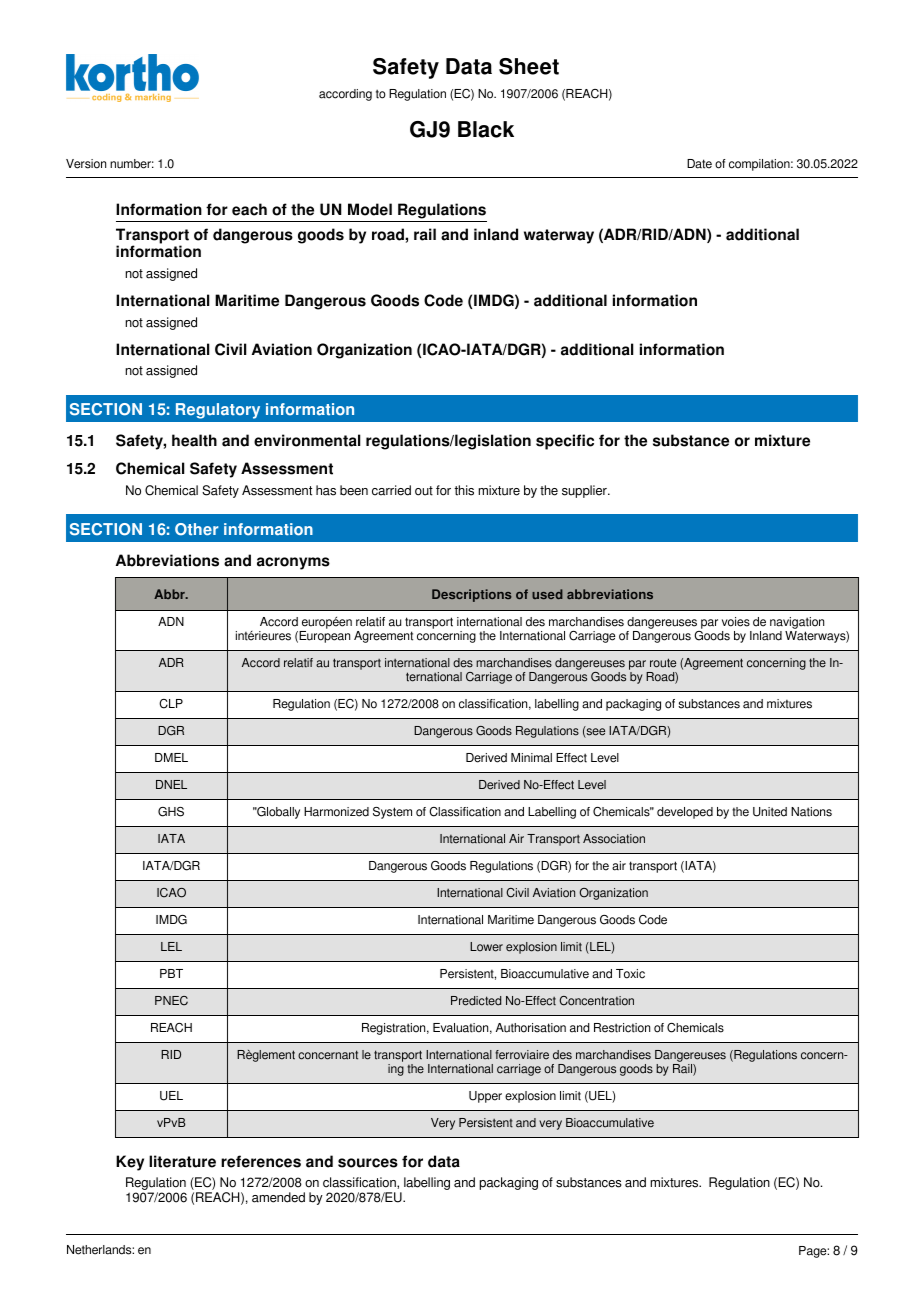 Image resolution: width=924 pixels, height=1308 pixels. I want to click on DMEL, so click(171, 757).
